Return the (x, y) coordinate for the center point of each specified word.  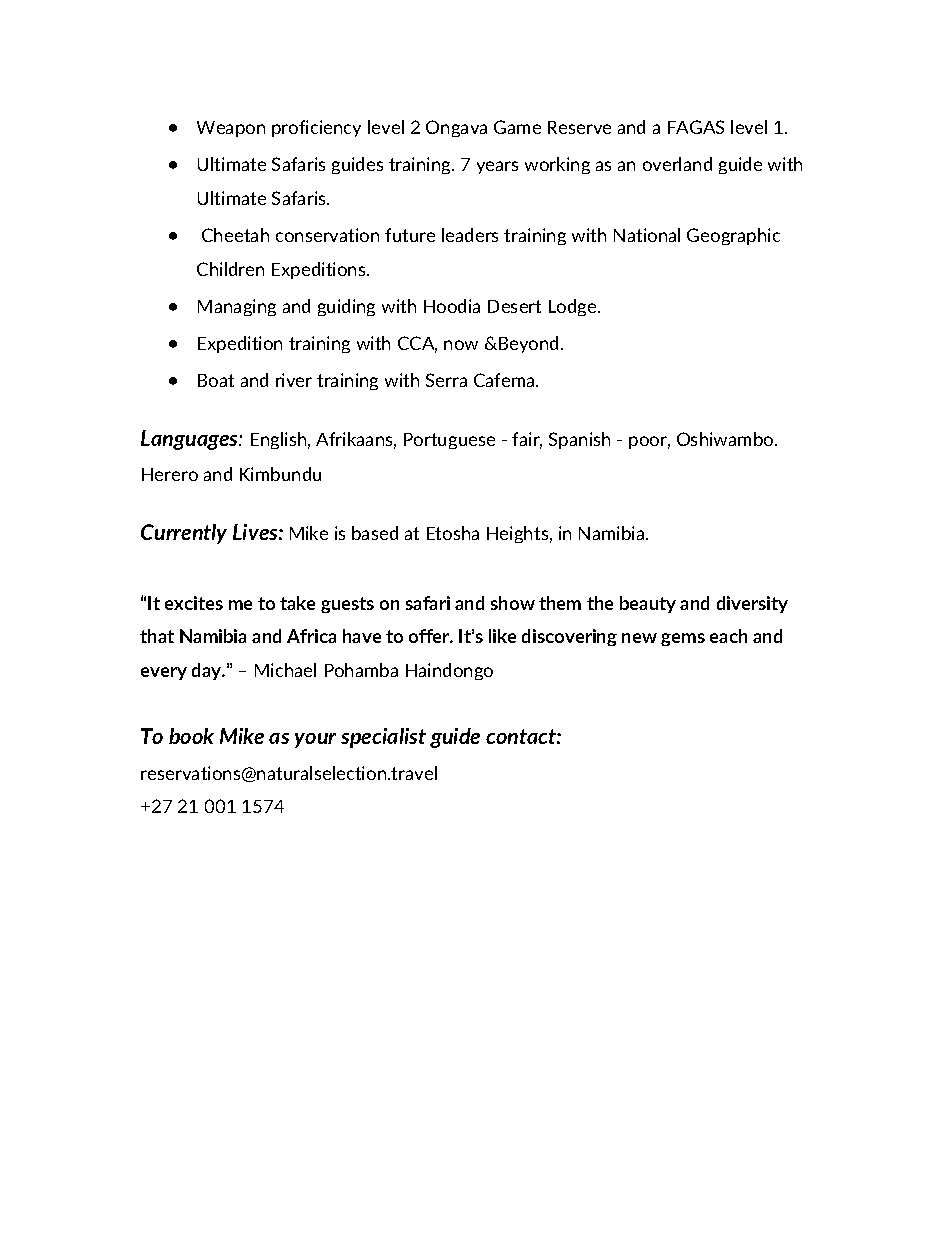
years (497, 167)
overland (677, 164)
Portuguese (449, 441)
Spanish (579, 440)
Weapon (231, 129)
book (191, 736)
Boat (216, 380)
